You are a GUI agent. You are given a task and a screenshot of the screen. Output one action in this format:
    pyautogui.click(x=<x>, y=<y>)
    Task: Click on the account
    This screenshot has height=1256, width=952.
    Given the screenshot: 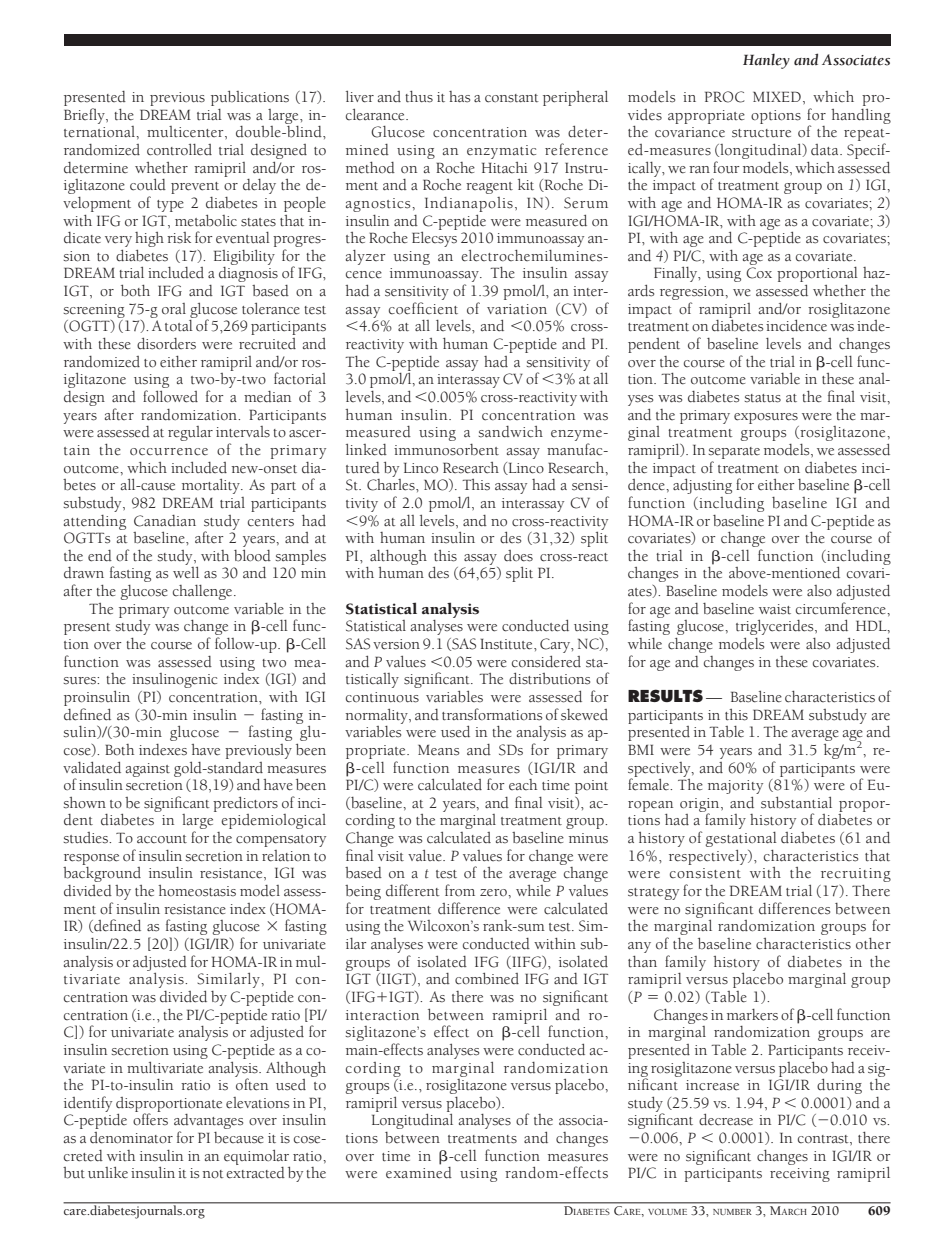 What is the action you would take?
    pyautogui.click(x=162, y=839)
